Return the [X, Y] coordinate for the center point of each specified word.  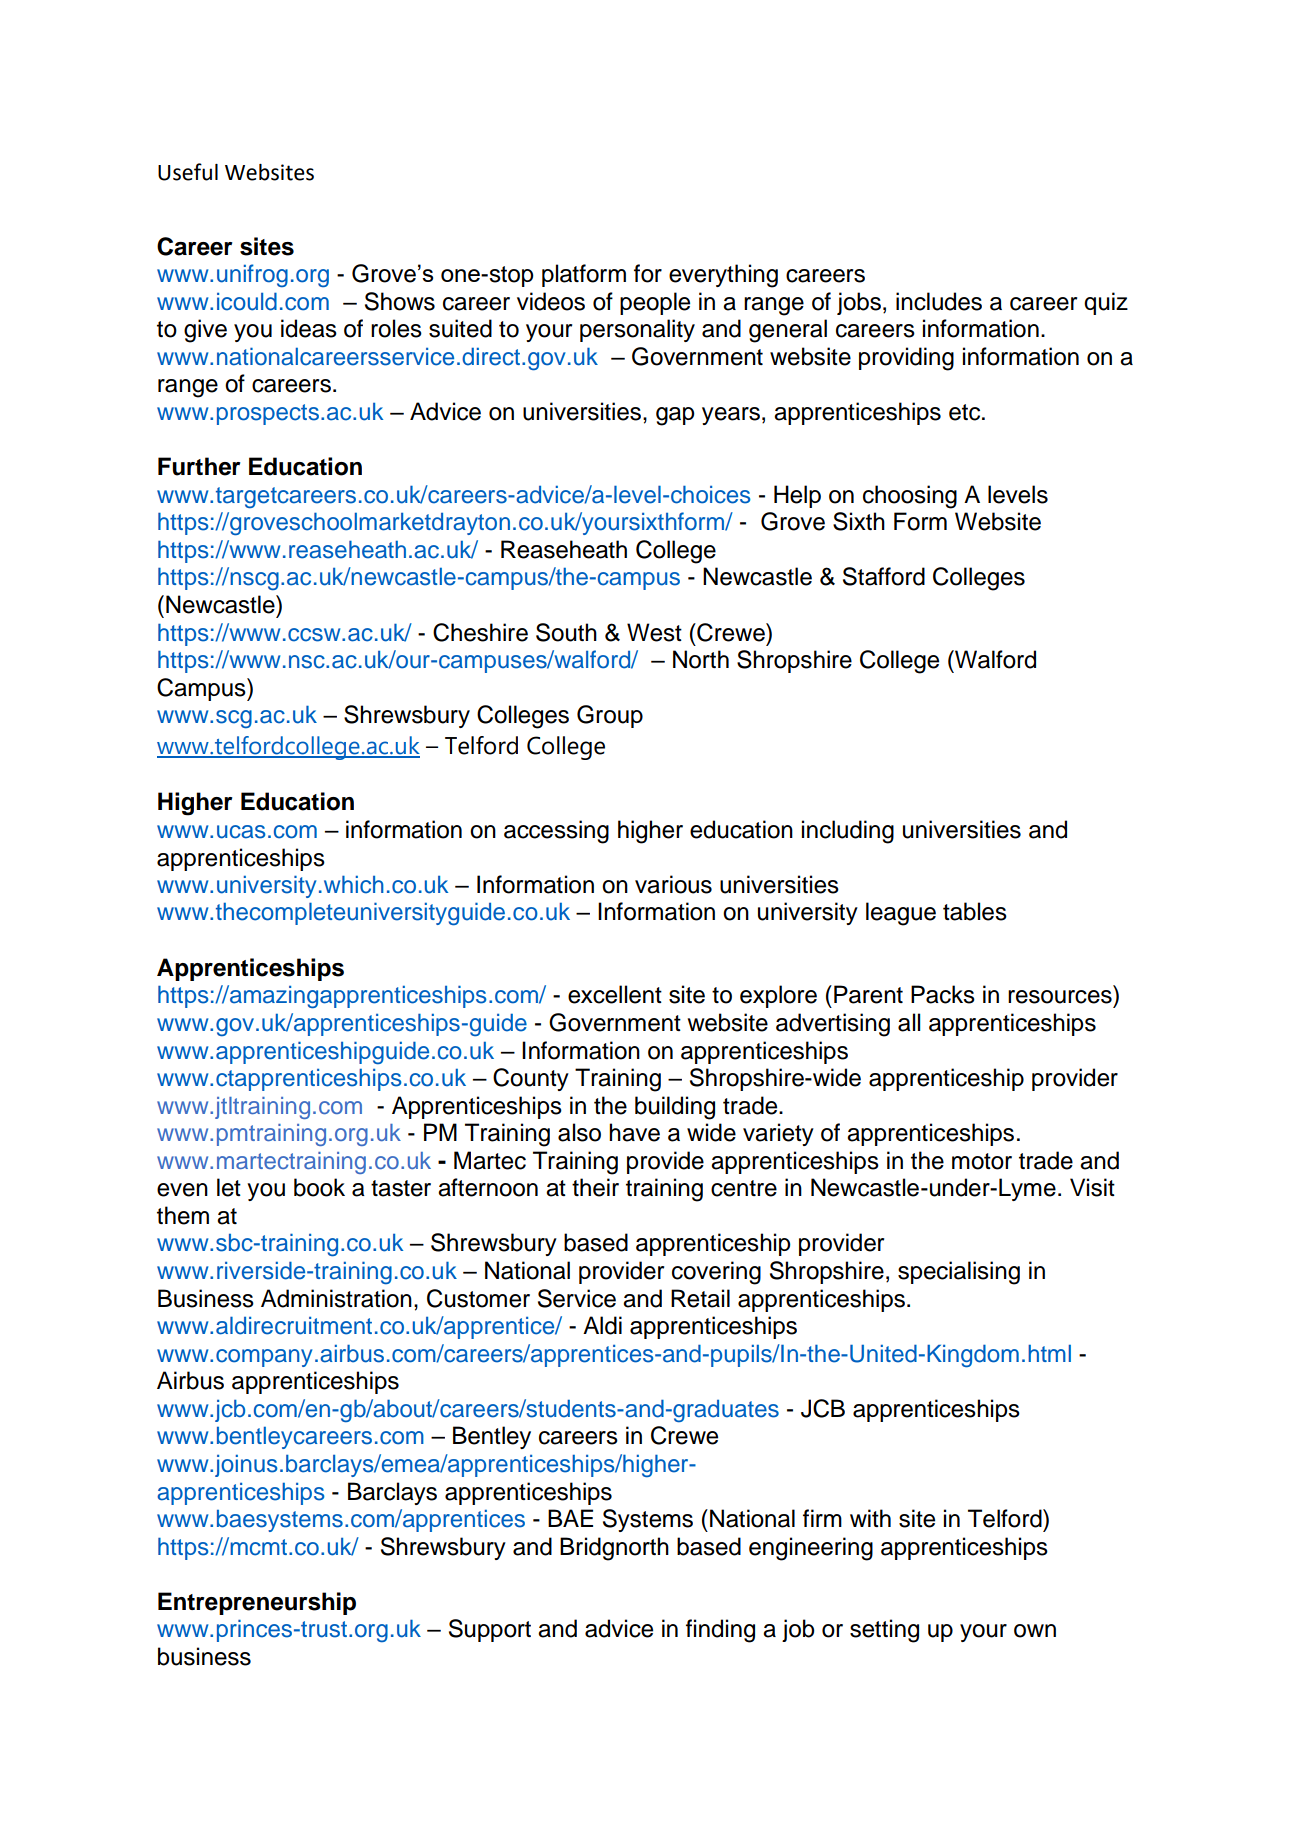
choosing [910, 497]
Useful [188, 172]
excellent [615, 994]
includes [939, 301]
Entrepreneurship [257, 1603]
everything [723, 276]
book [319, 1187]
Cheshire [480, 632]
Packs [943, 994]
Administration [336, 1298]
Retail [700, 1298]
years [731, 416]
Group [610, 716]
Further [199, 466]
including [848, 832]
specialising [959, 1273]
